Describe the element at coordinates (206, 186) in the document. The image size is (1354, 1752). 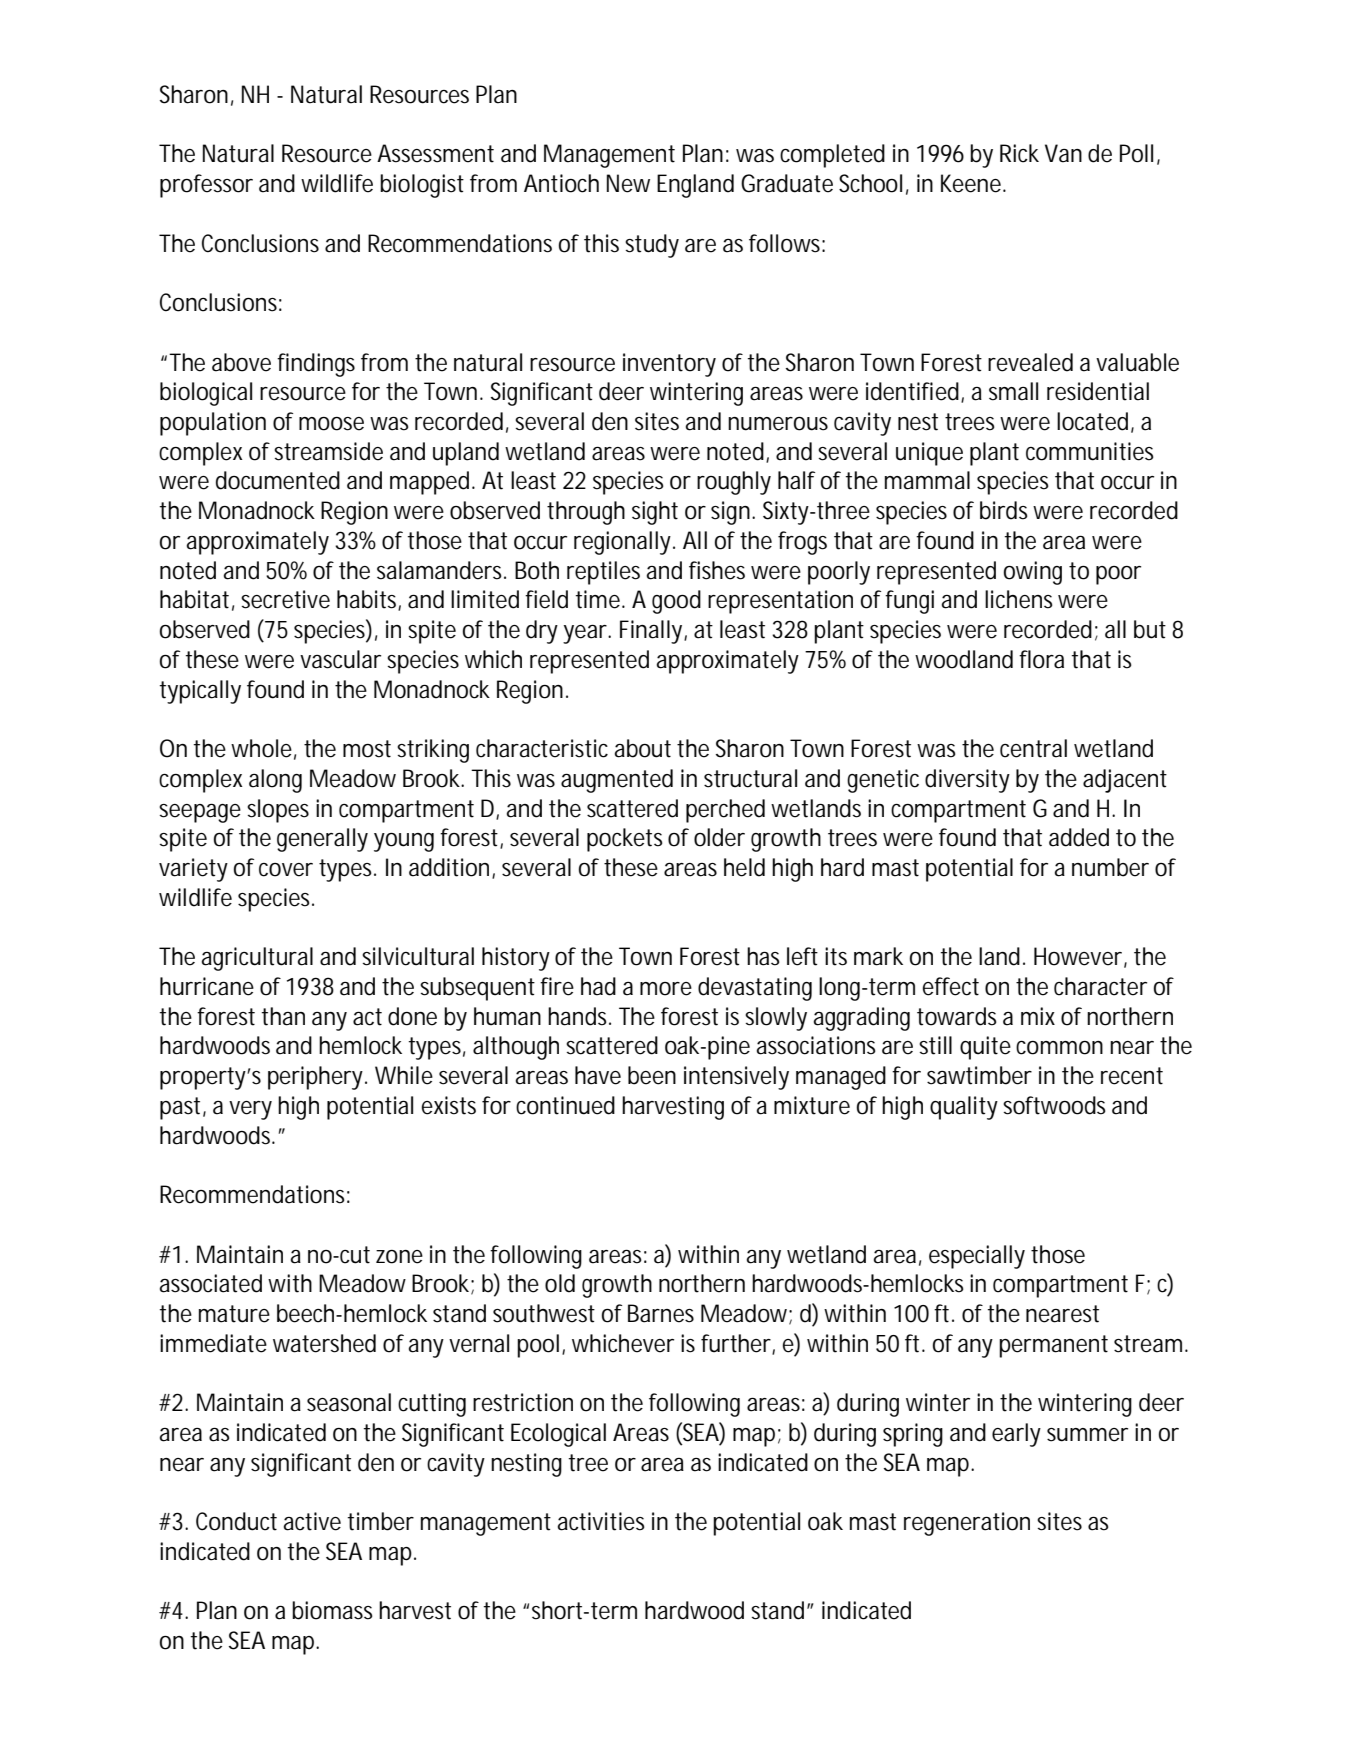
I see `professor` at that location.
